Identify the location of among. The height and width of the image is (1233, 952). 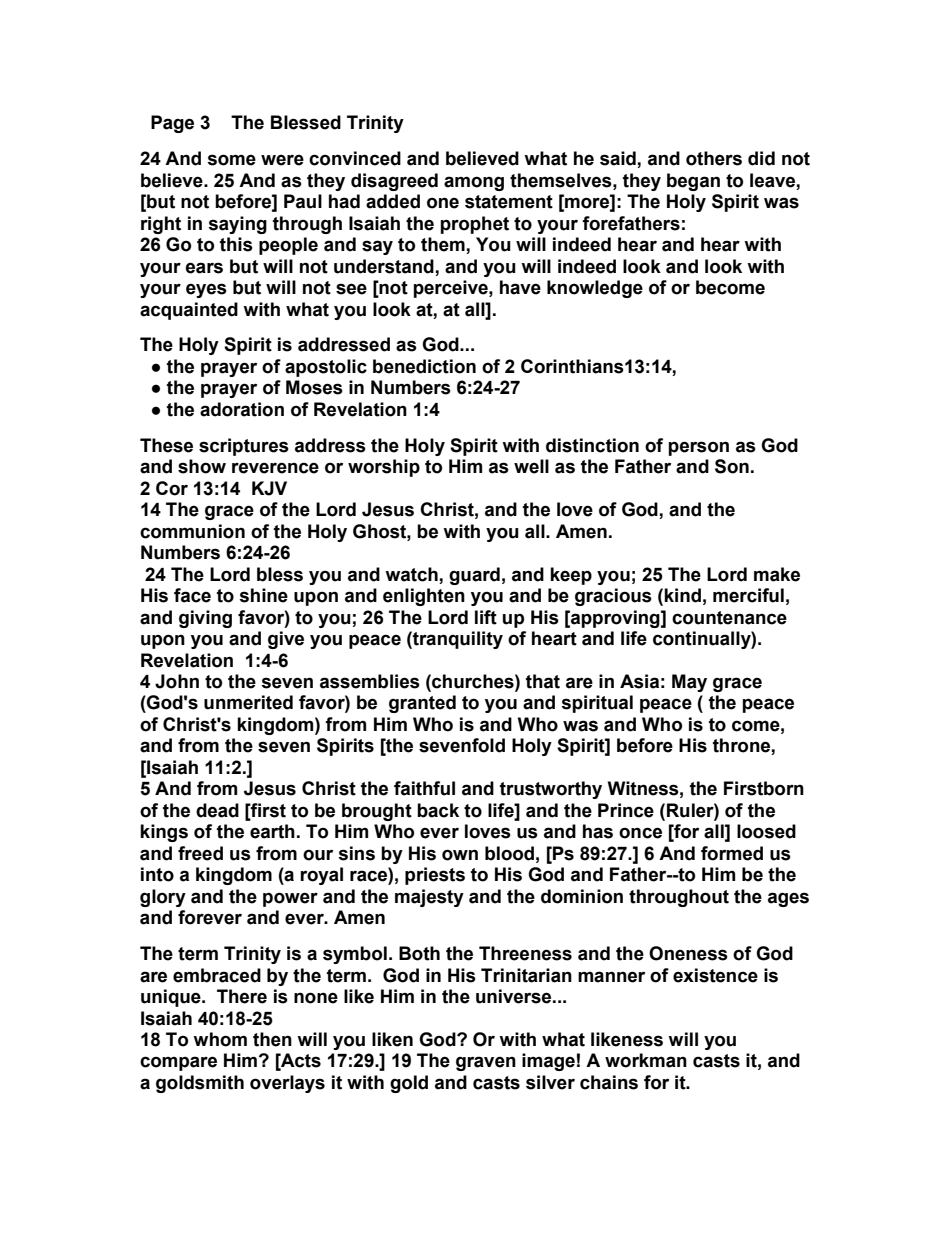
(474, 183).
